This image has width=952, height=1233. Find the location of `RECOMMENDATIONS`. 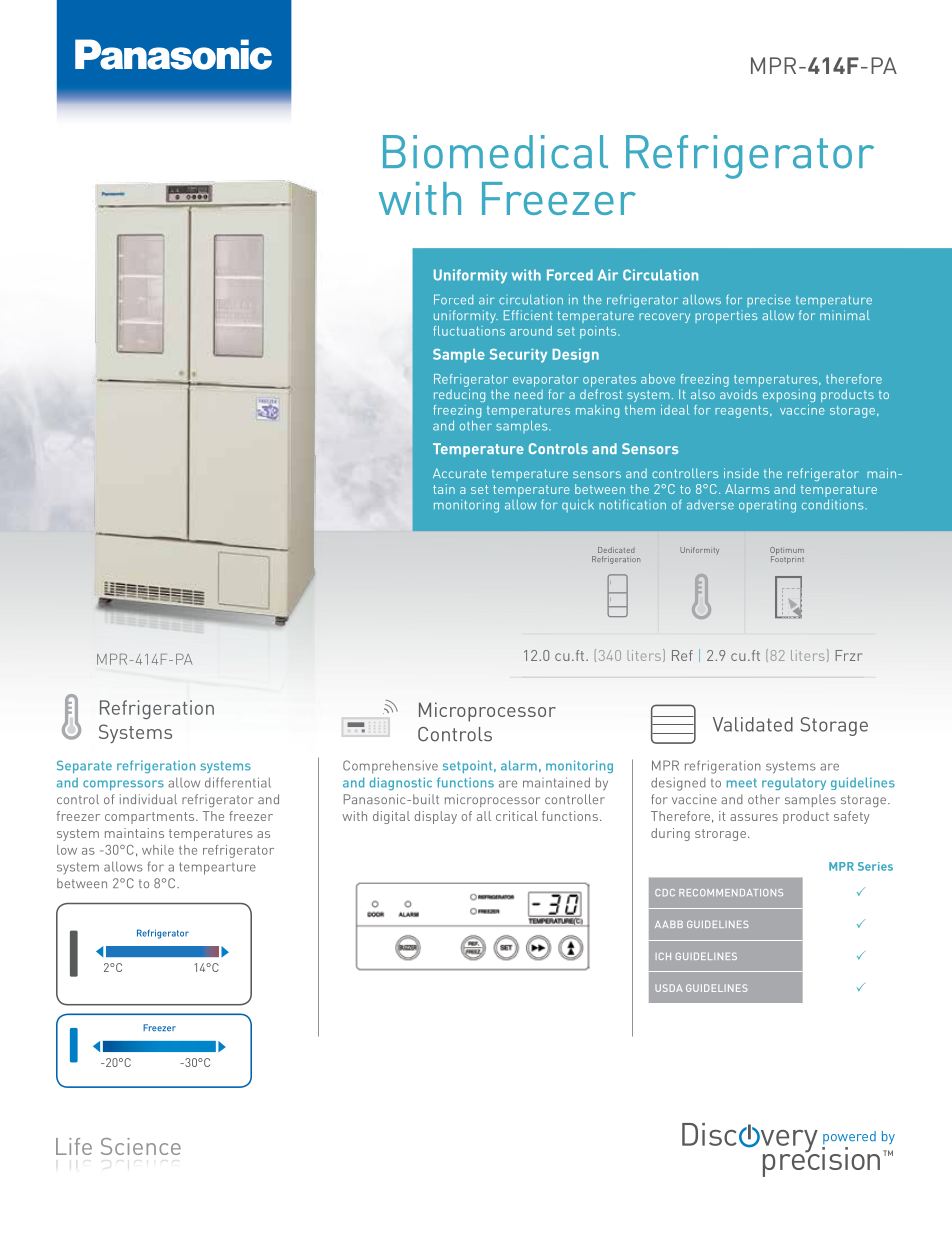

RECOMMENDATIONS is located at coordinates (731, 892).
